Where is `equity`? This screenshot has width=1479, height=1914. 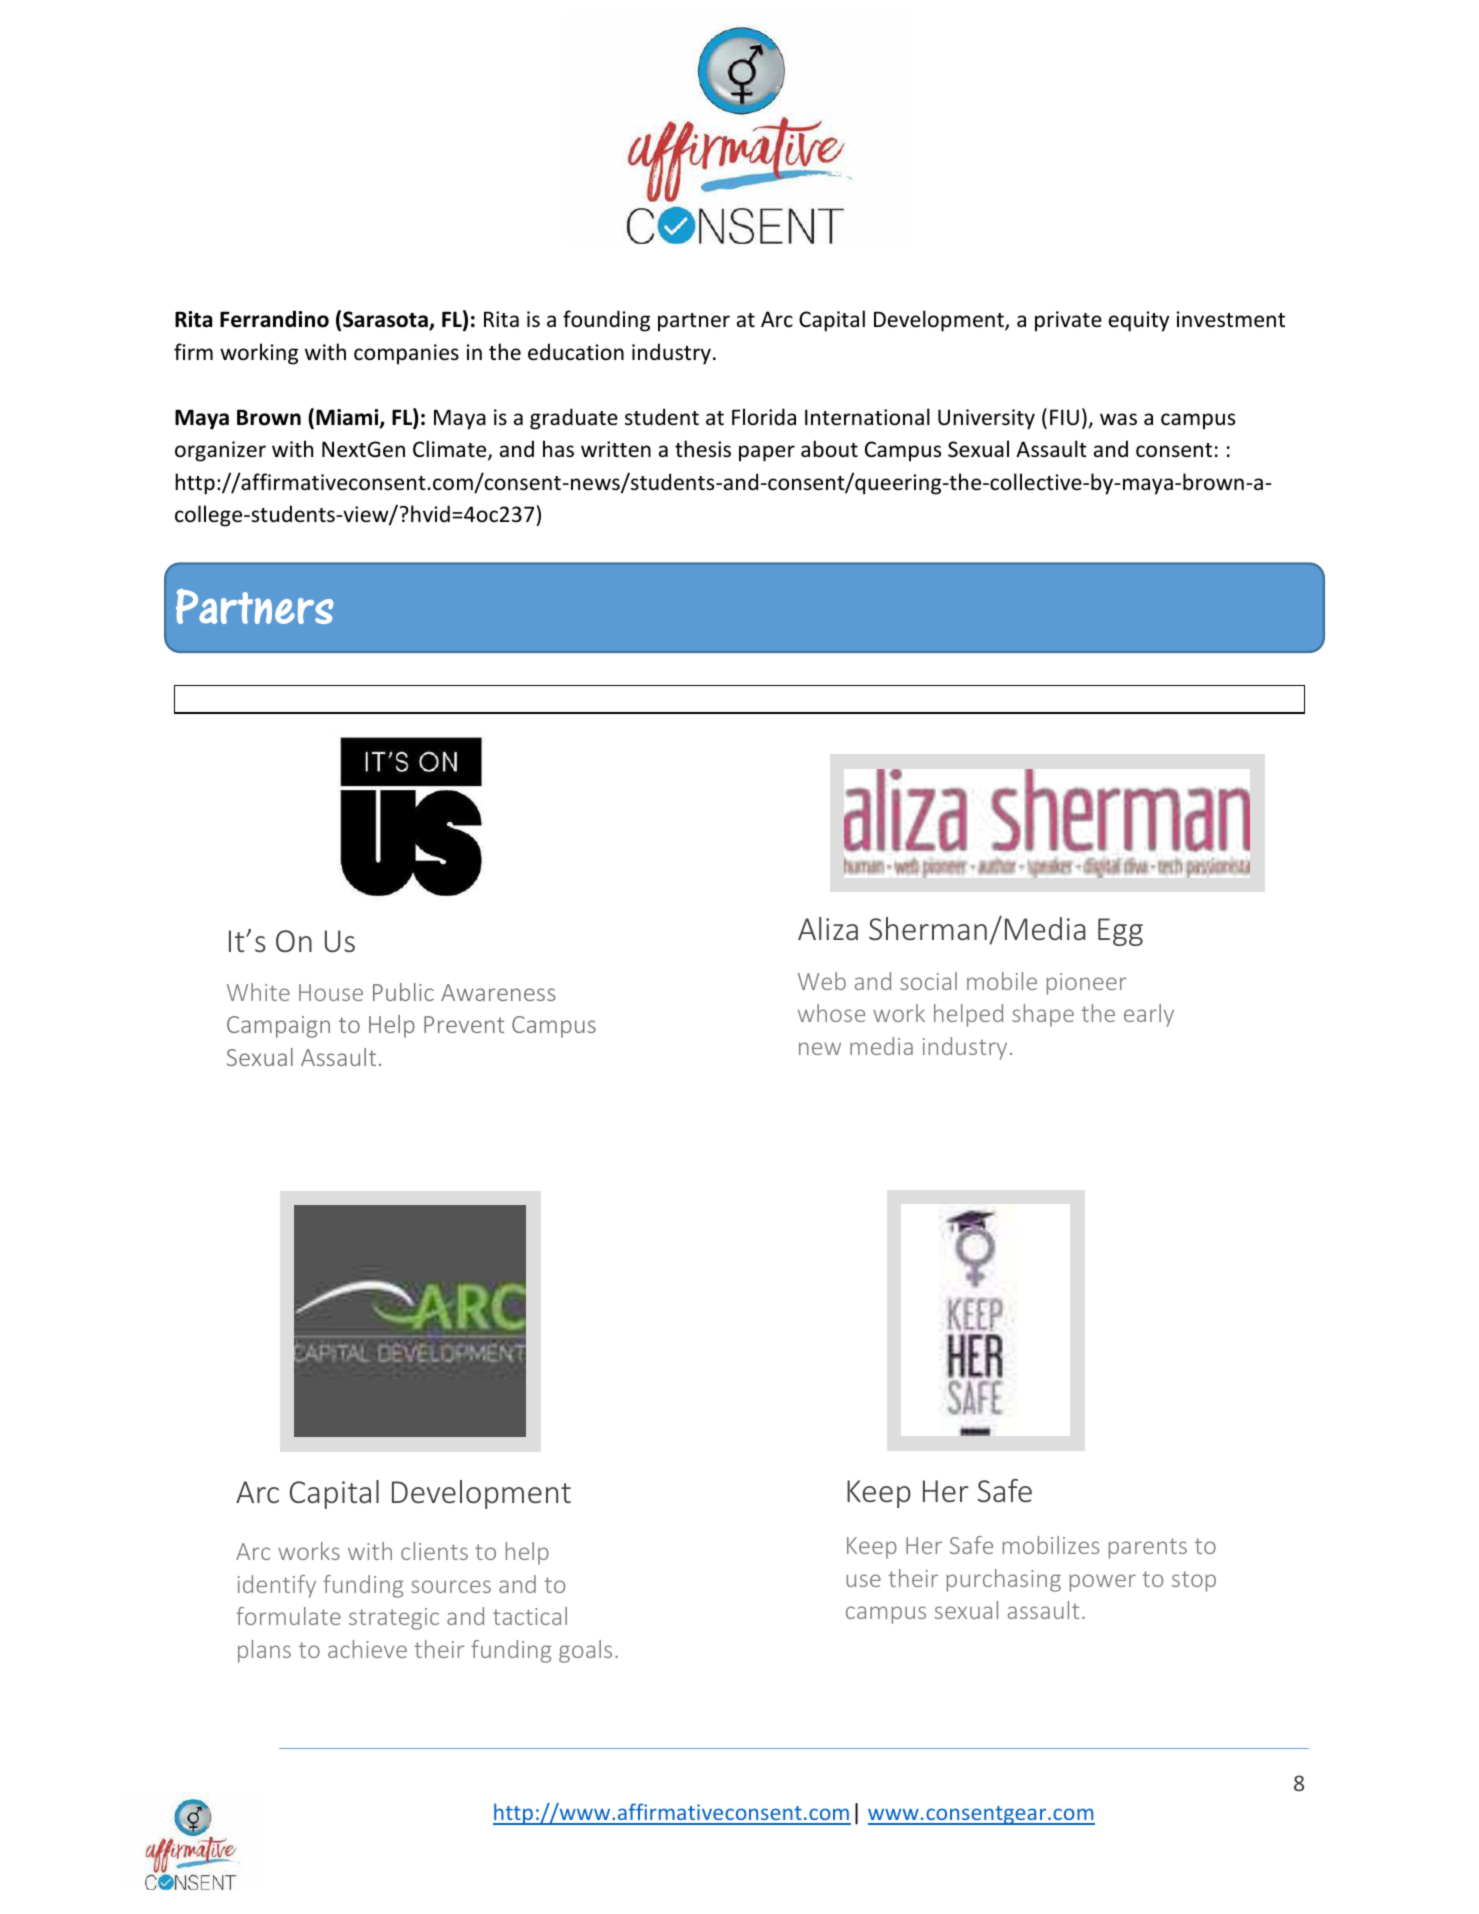
equity is located at coordinates (1139, 321).
